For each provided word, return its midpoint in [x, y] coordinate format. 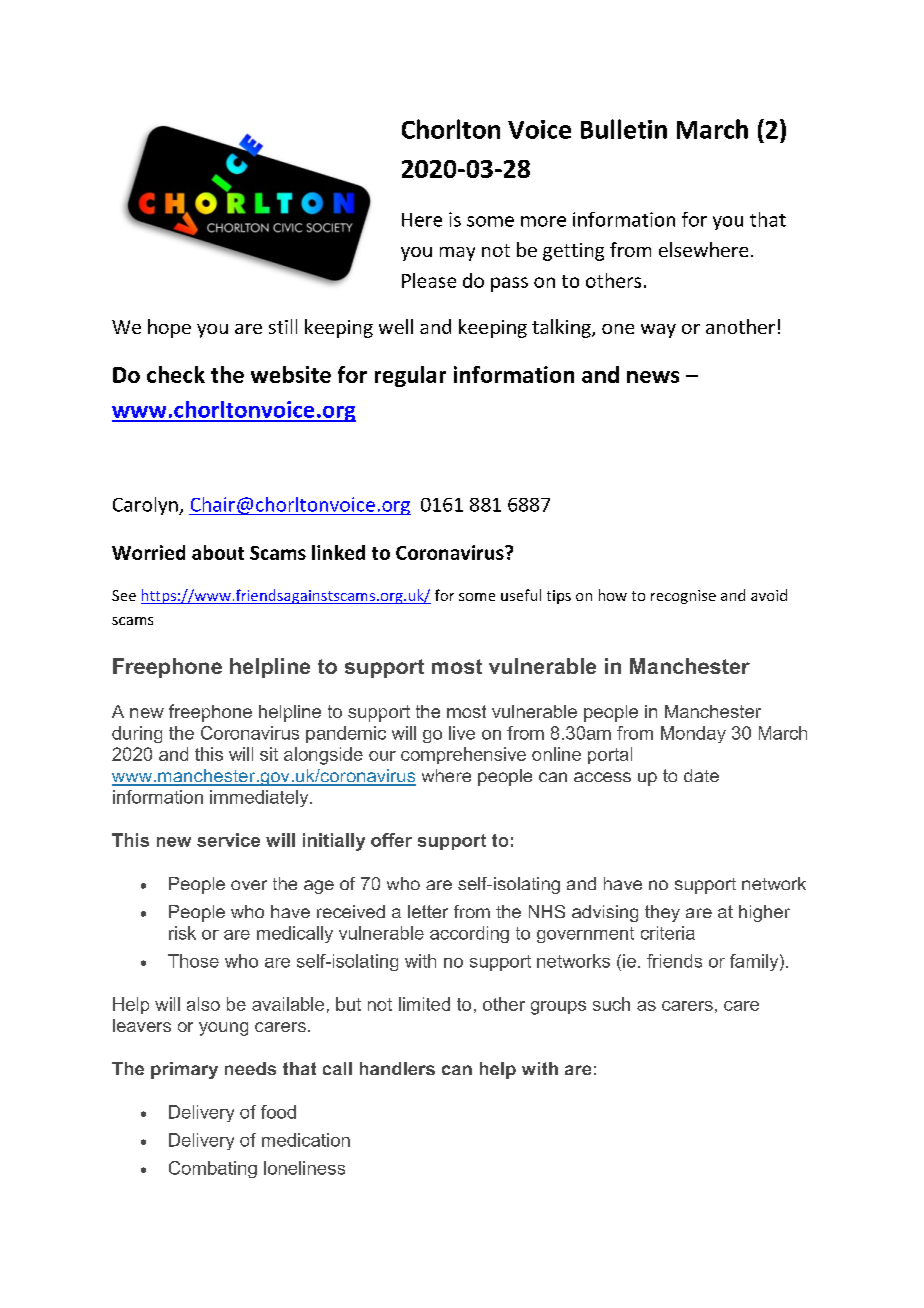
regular [410, 376]
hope [169, 328]
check [176, 374]
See [124, 595]
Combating [213, 1169]
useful [521, 595]
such [611, 1004]
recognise [683, 597]
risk [182, 933]
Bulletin [624, 129]
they [662, 913]
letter [428, 911]
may [457, 254]
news [653, 377]
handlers [397, 1068]
